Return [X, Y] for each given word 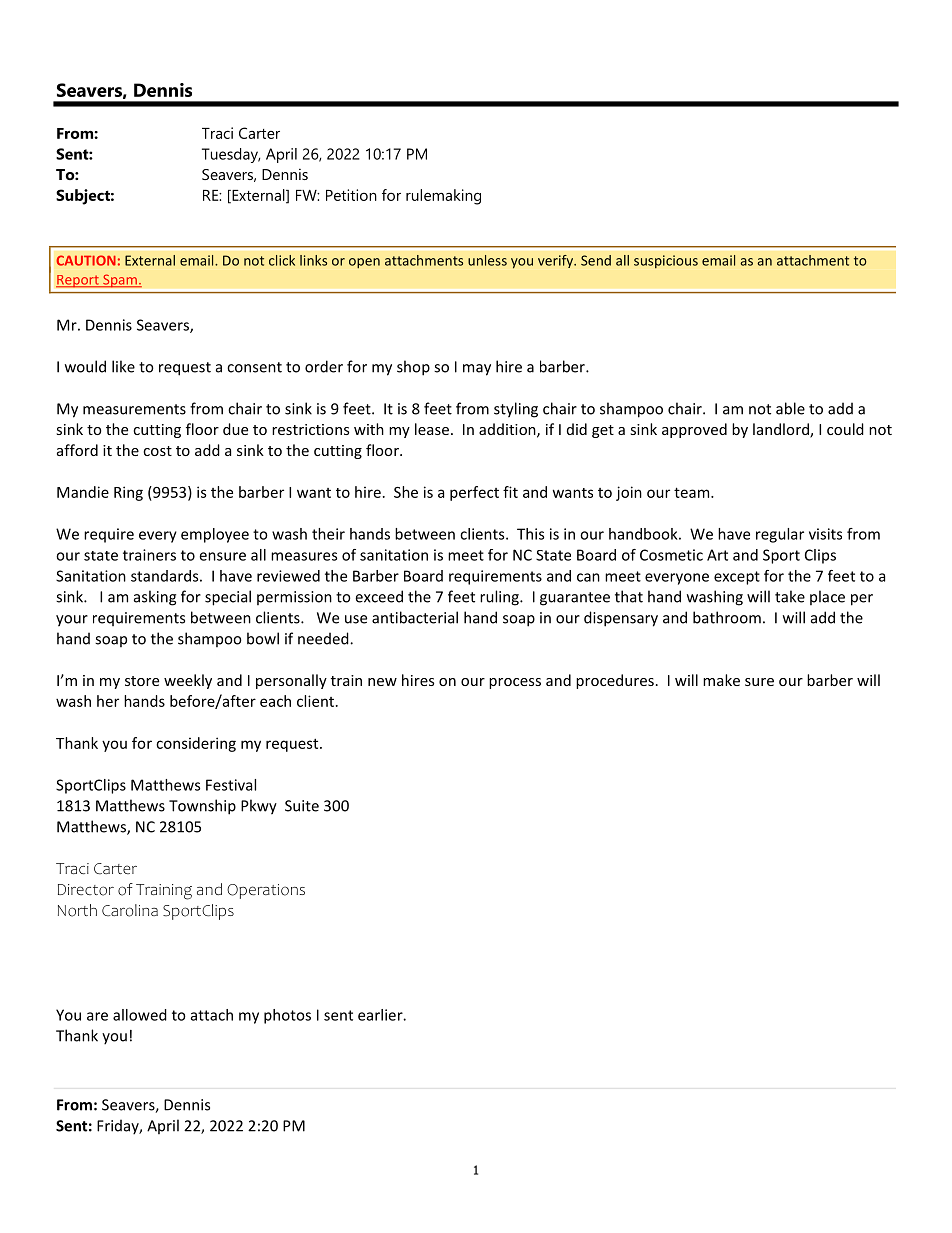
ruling [500, 598]
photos [287, 1016]
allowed [140, 1015]
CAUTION [86, 260]
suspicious [666, 261]
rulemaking [443, 197]
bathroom [727, 617]
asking [155, 598]
